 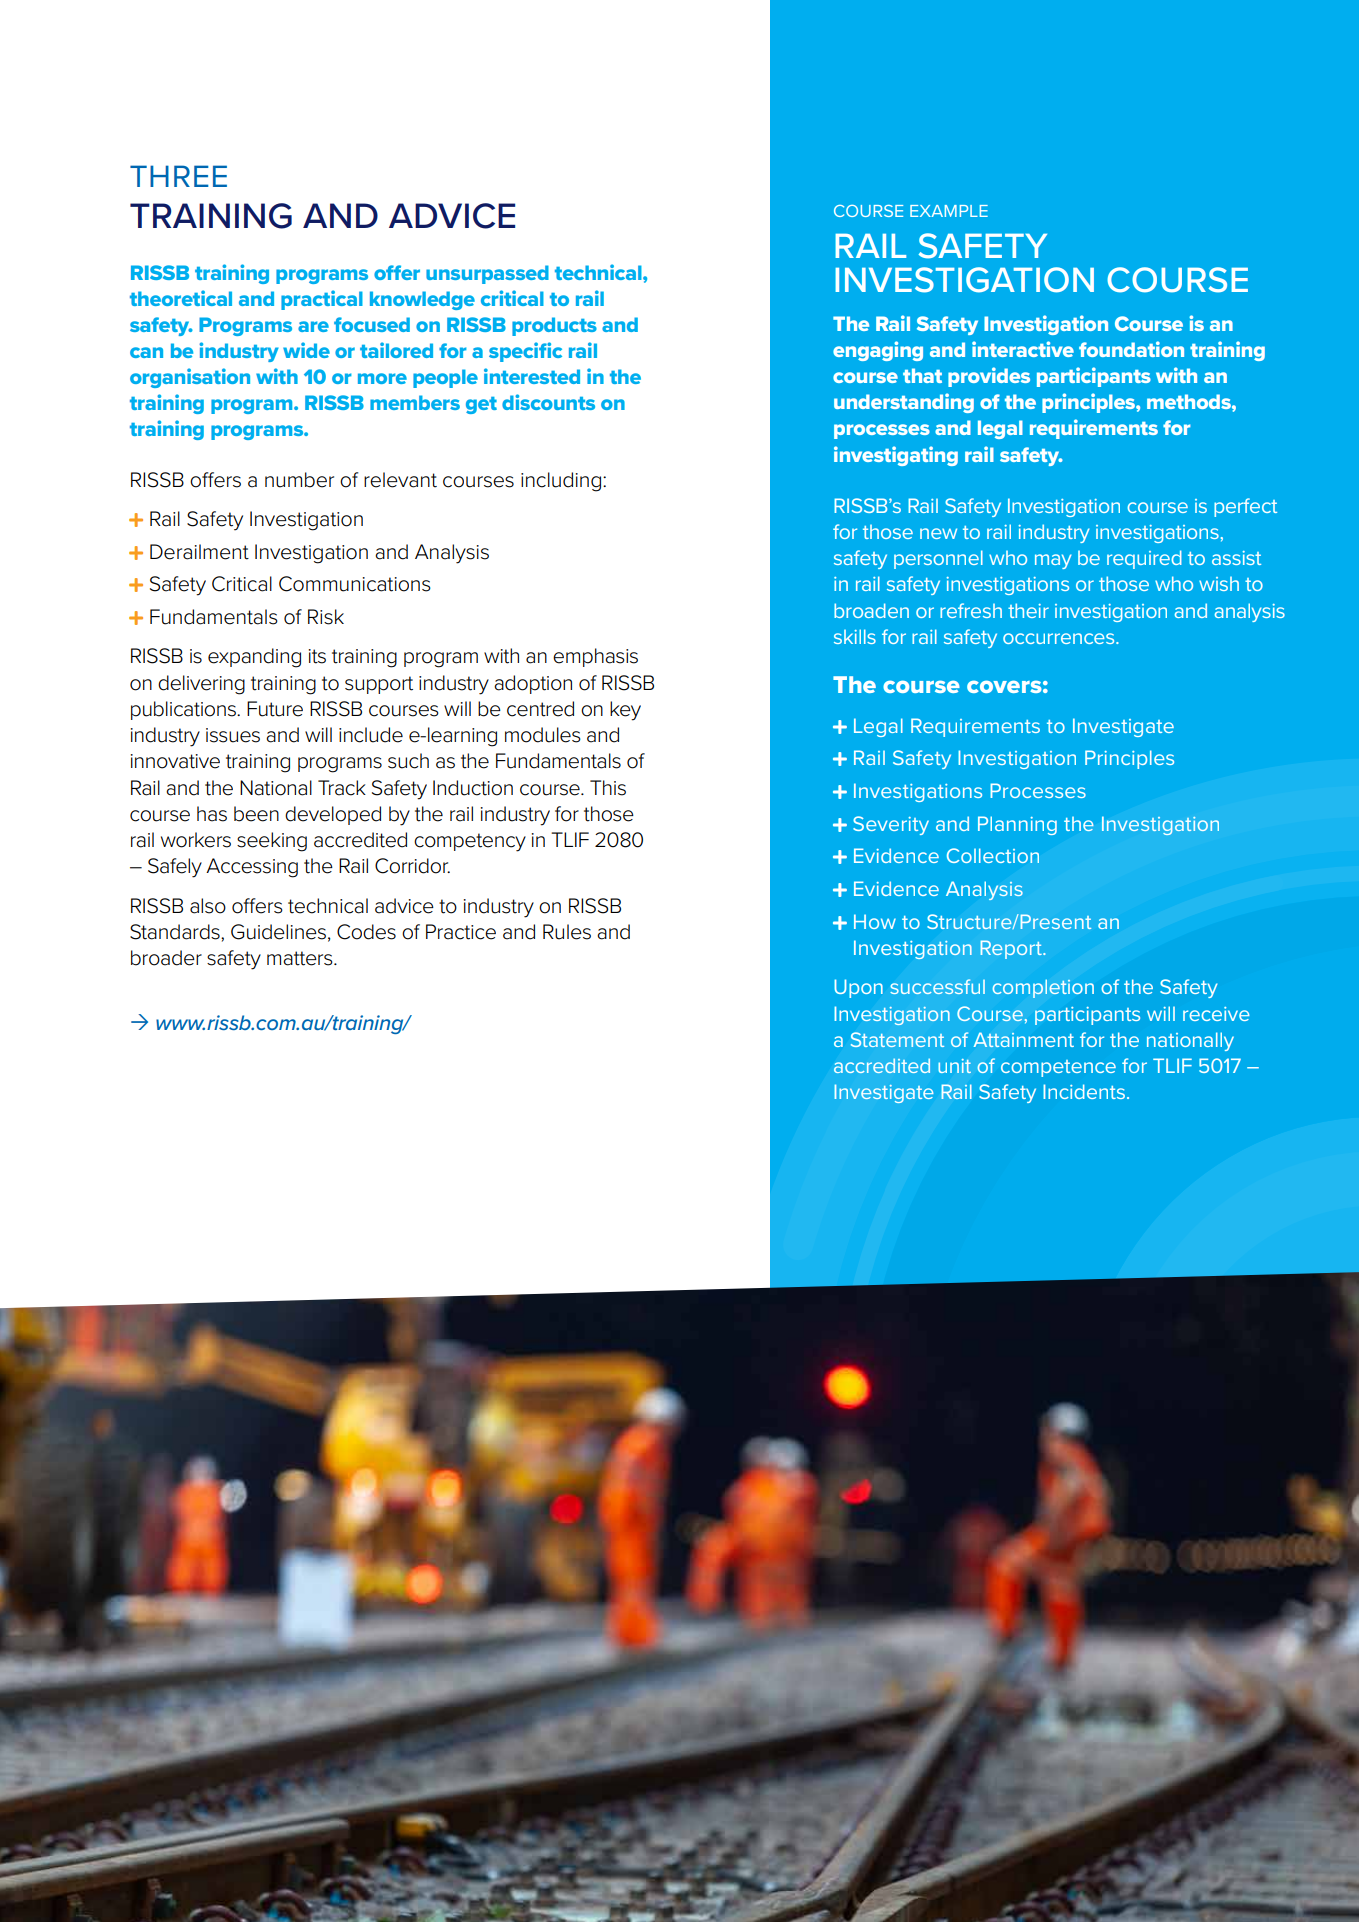 I want to click on provides, so click(x=989, y=377).
